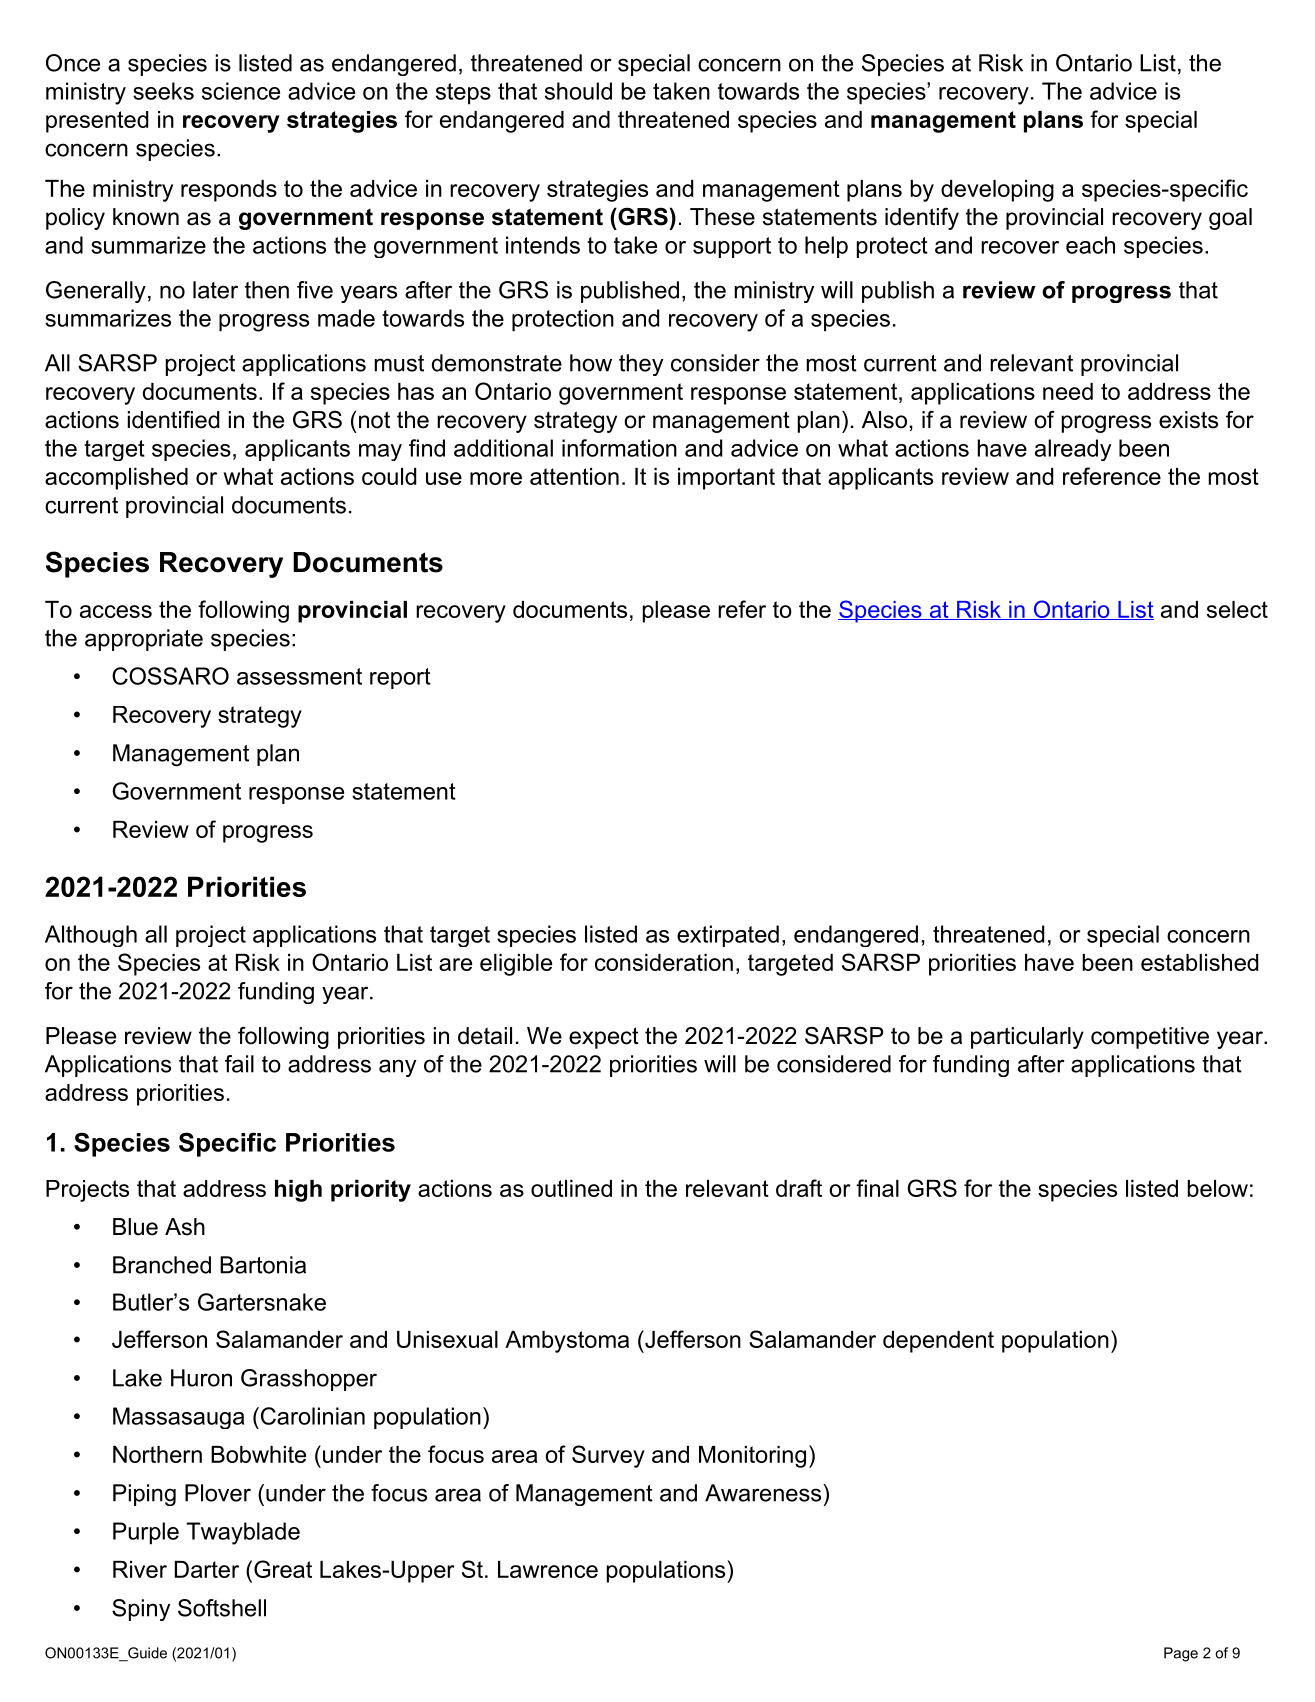  Describe the element at coordinates (997, 191) in the screenshot. I see `developing` at that location.
